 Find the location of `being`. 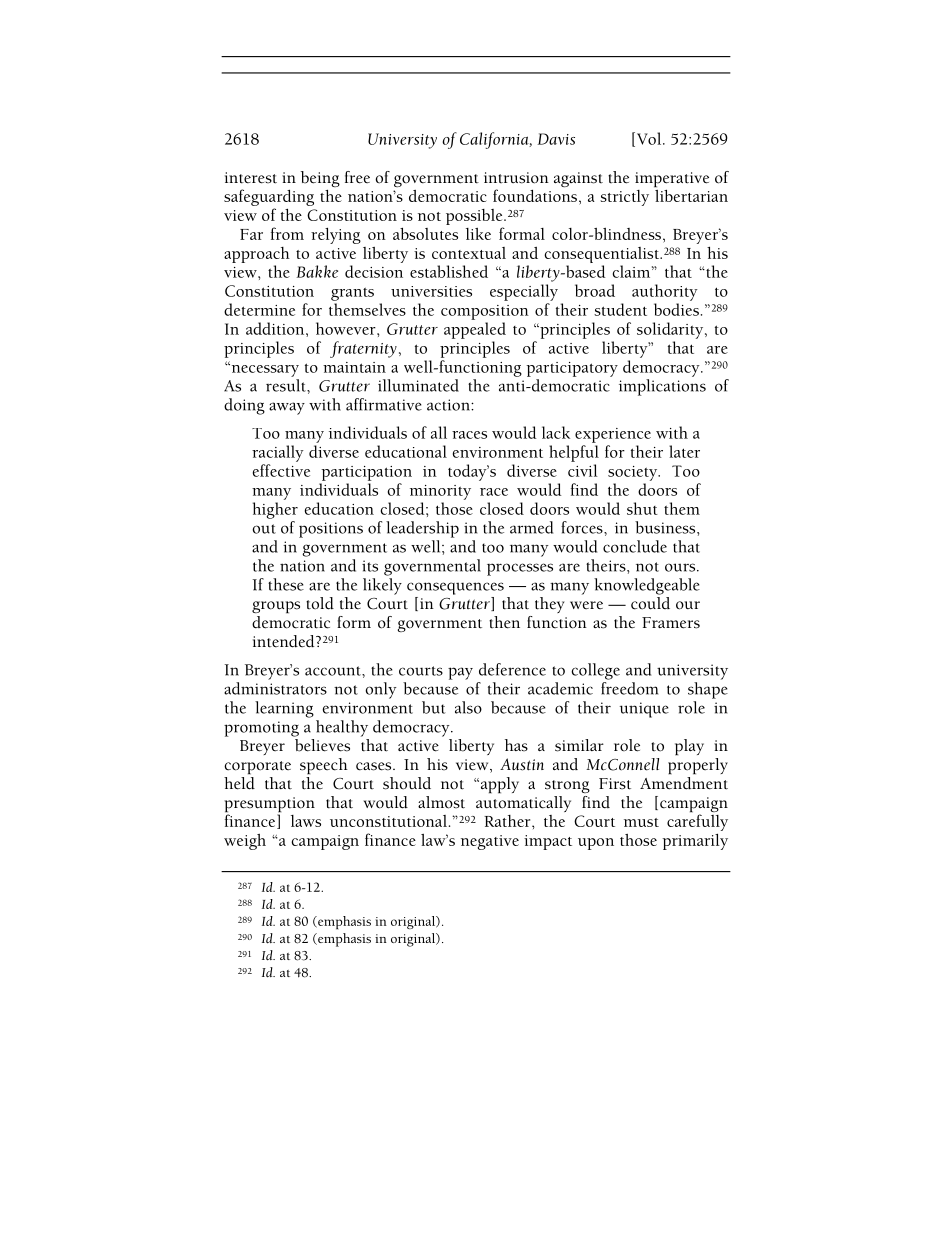

being is located at coordinates (320, 179).
